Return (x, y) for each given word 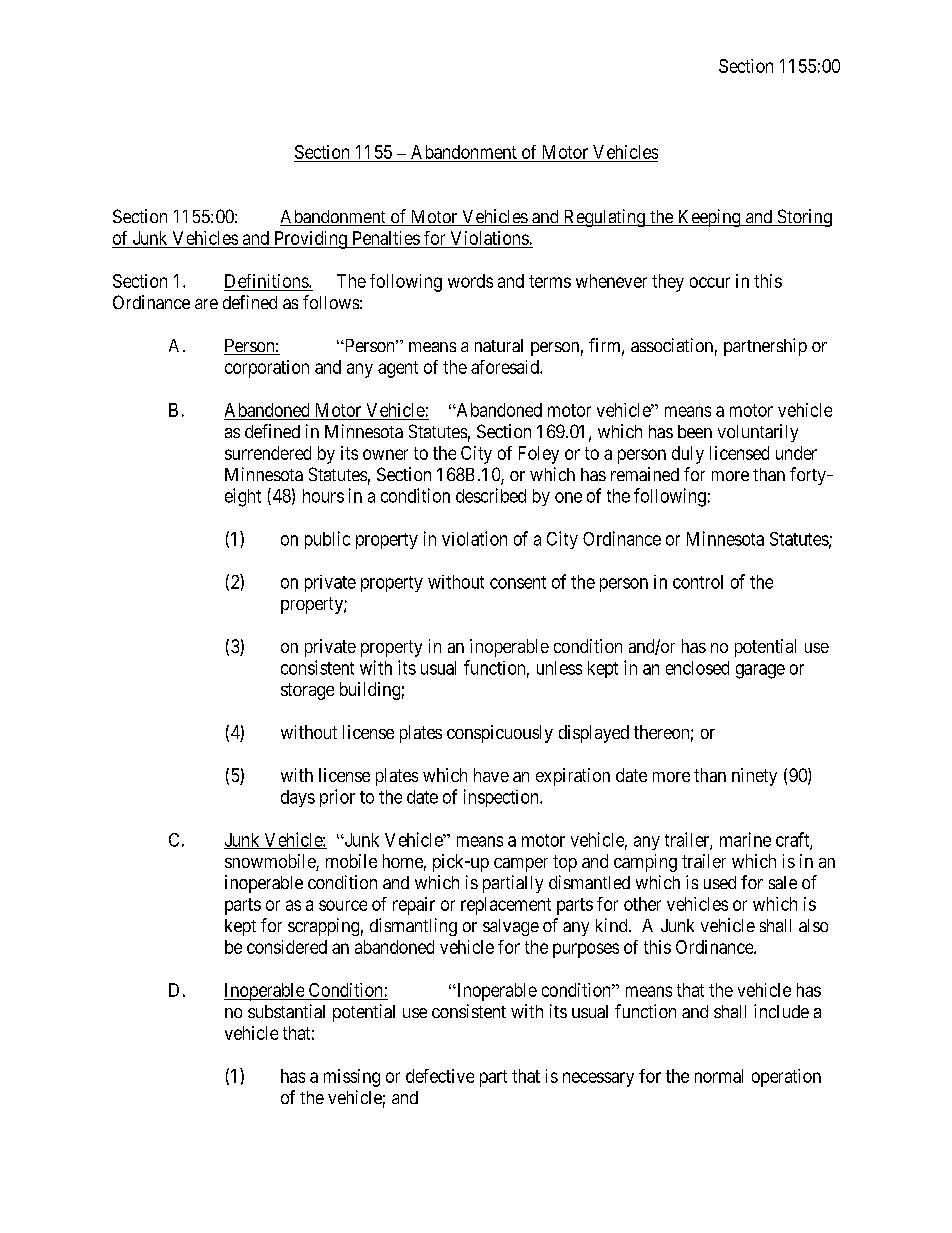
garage (760, 671)
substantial (286, 1011)
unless (559, 668)
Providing (310, 240)
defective (440, 1076)
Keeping (709, 218)
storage (307, 691)
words (470, 281)
